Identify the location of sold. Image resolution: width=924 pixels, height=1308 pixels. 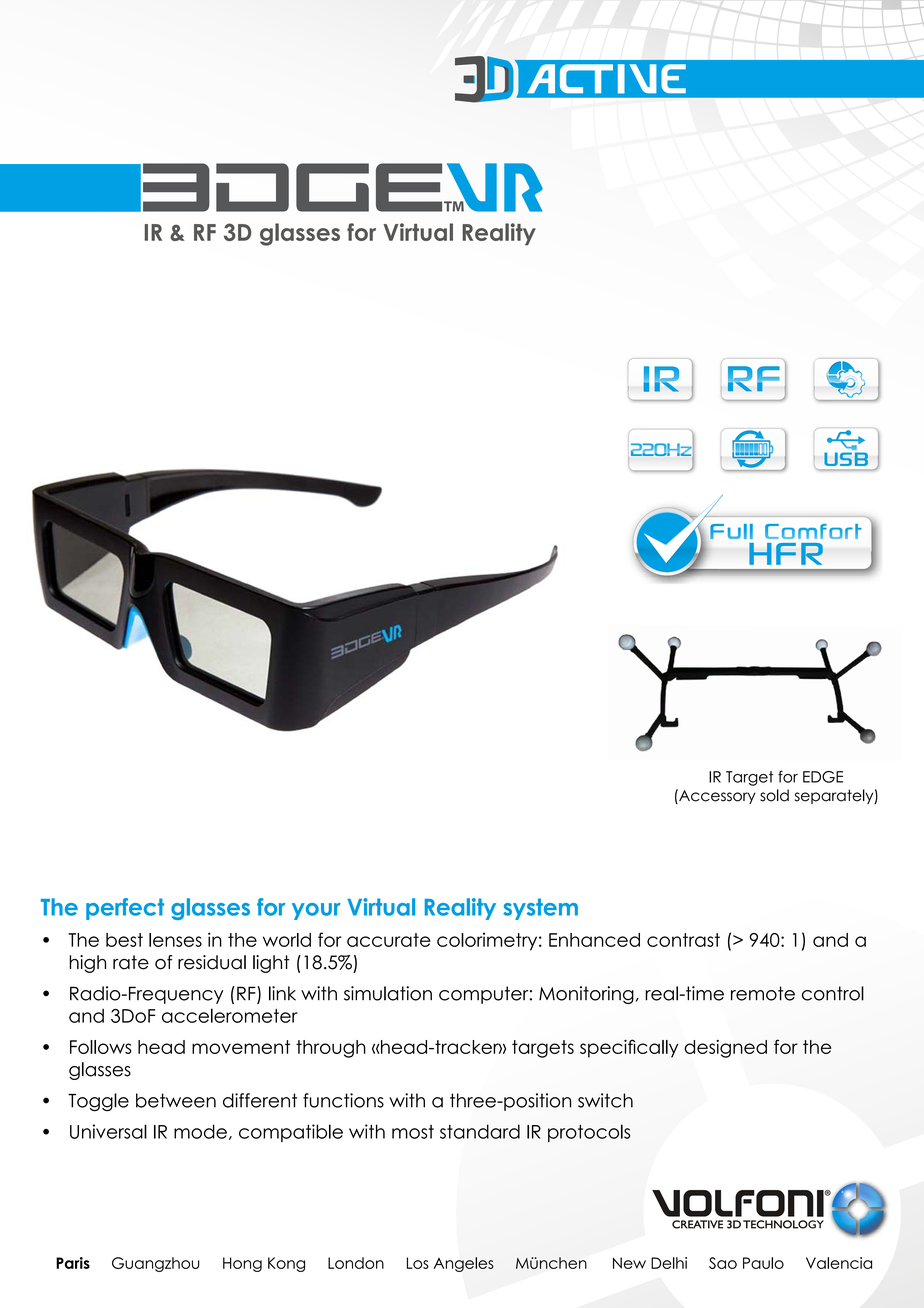
(774, 795).
